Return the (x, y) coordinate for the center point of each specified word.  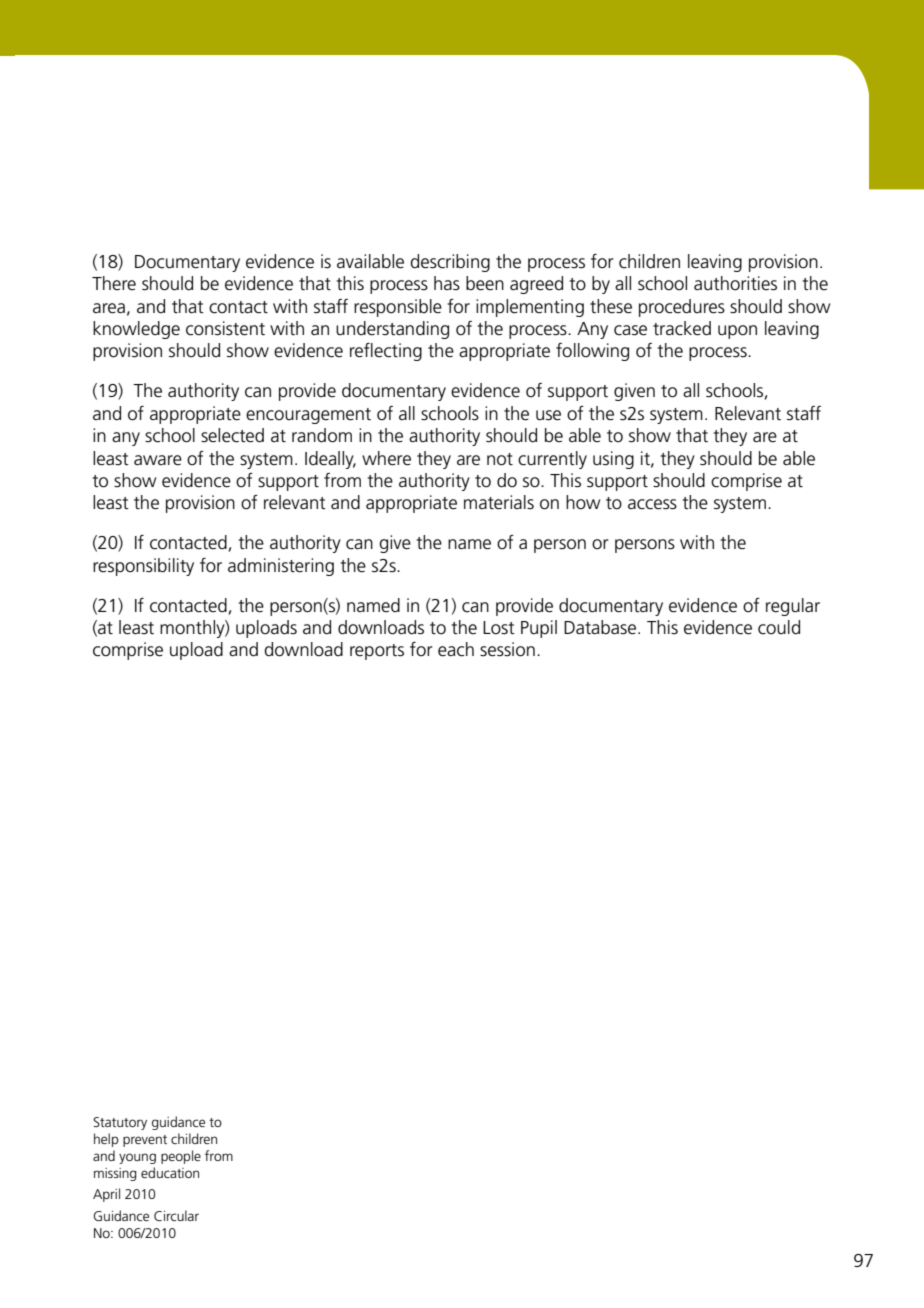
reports (377, 652)
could (779, 627)
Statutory (120, 1123)
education (170, 1172)
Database (601, 627)
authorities (735, 283)
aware (158, 460)
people (181, 1157)
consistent (225, 328)
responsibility (143, 567)
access (652, 504)
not (500, 459)
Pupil (539, 629)
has (447, 283)
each (456, 649)
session (507, 649)
